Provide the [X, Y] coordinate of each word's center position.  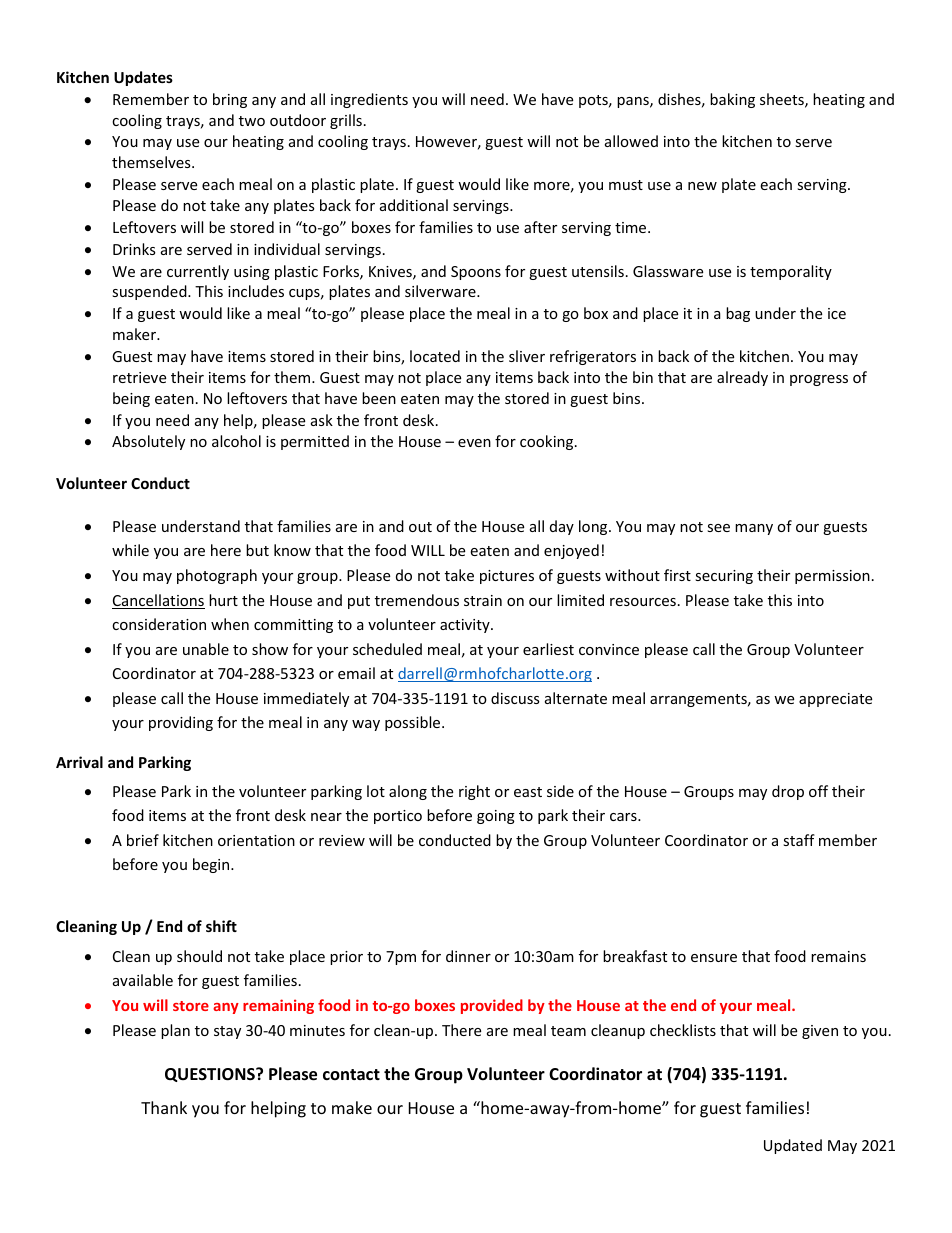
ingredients [369, 100]
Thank [164, 1107]
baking [732, 100]
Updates [143, 78]
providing [181, 723]
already [742, 378]
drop [788, 792]
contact [351, 1074]
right [474, 792]
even [474, 443]
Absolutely [148, 442]
